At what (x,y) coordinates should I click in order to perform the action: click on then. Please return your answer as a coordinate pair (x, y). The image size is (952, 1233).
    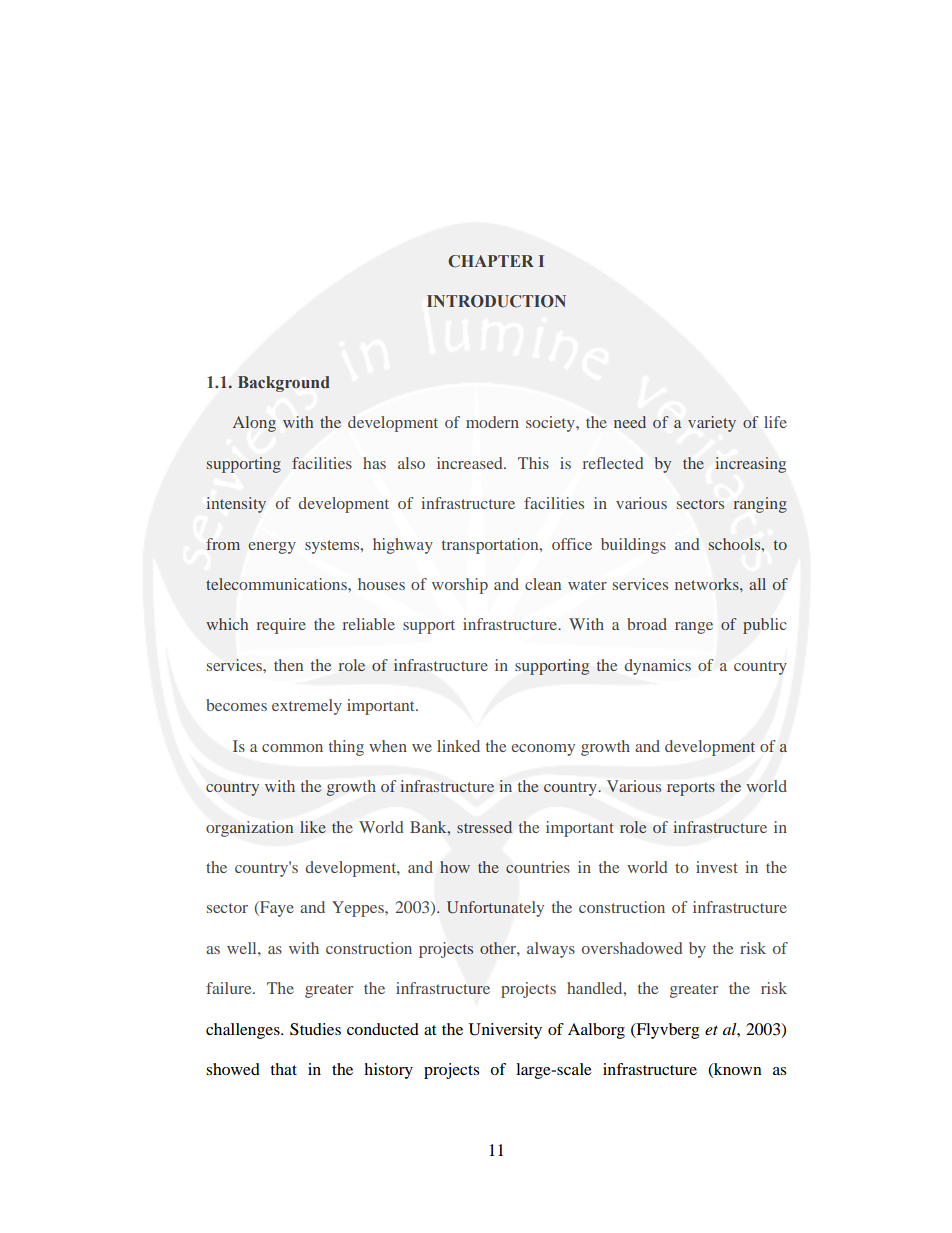
    Looking at the image, I should click on (288, 665).
